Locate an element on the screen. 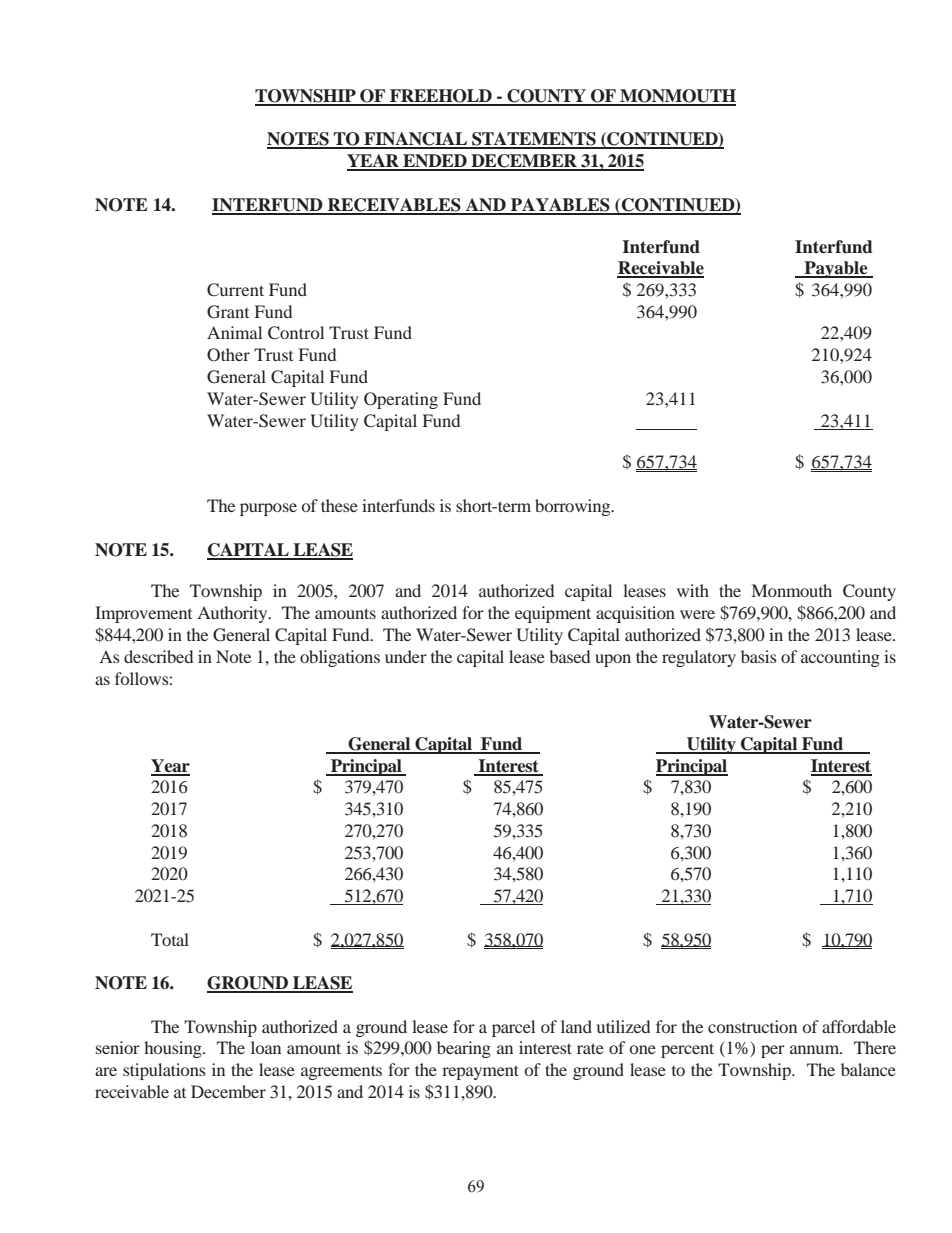 This screenshot has width=952, height=1233. FREEHOLD is located at coordinates (441, 97).
